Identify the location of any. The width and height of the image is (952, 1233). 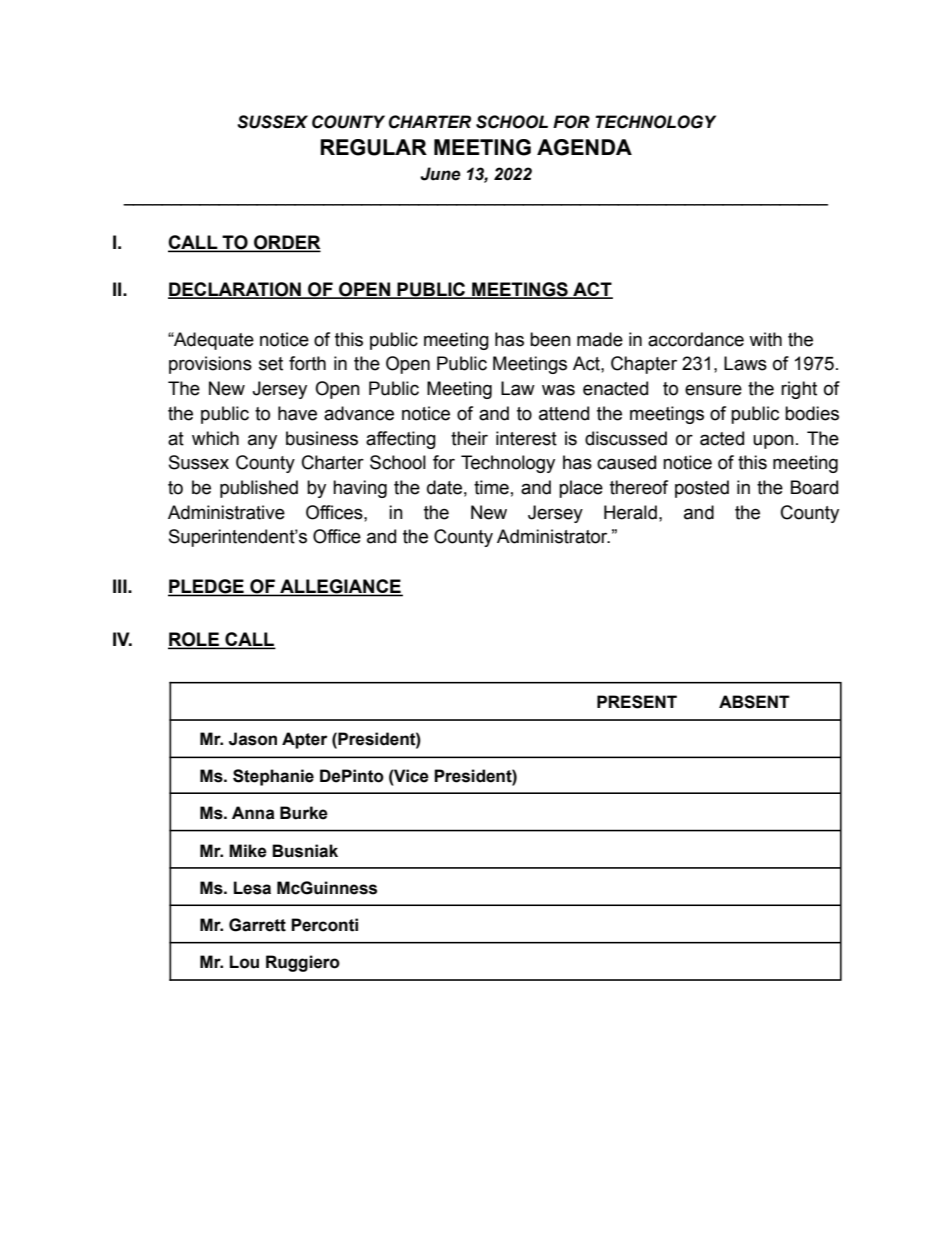
(262, 441).
